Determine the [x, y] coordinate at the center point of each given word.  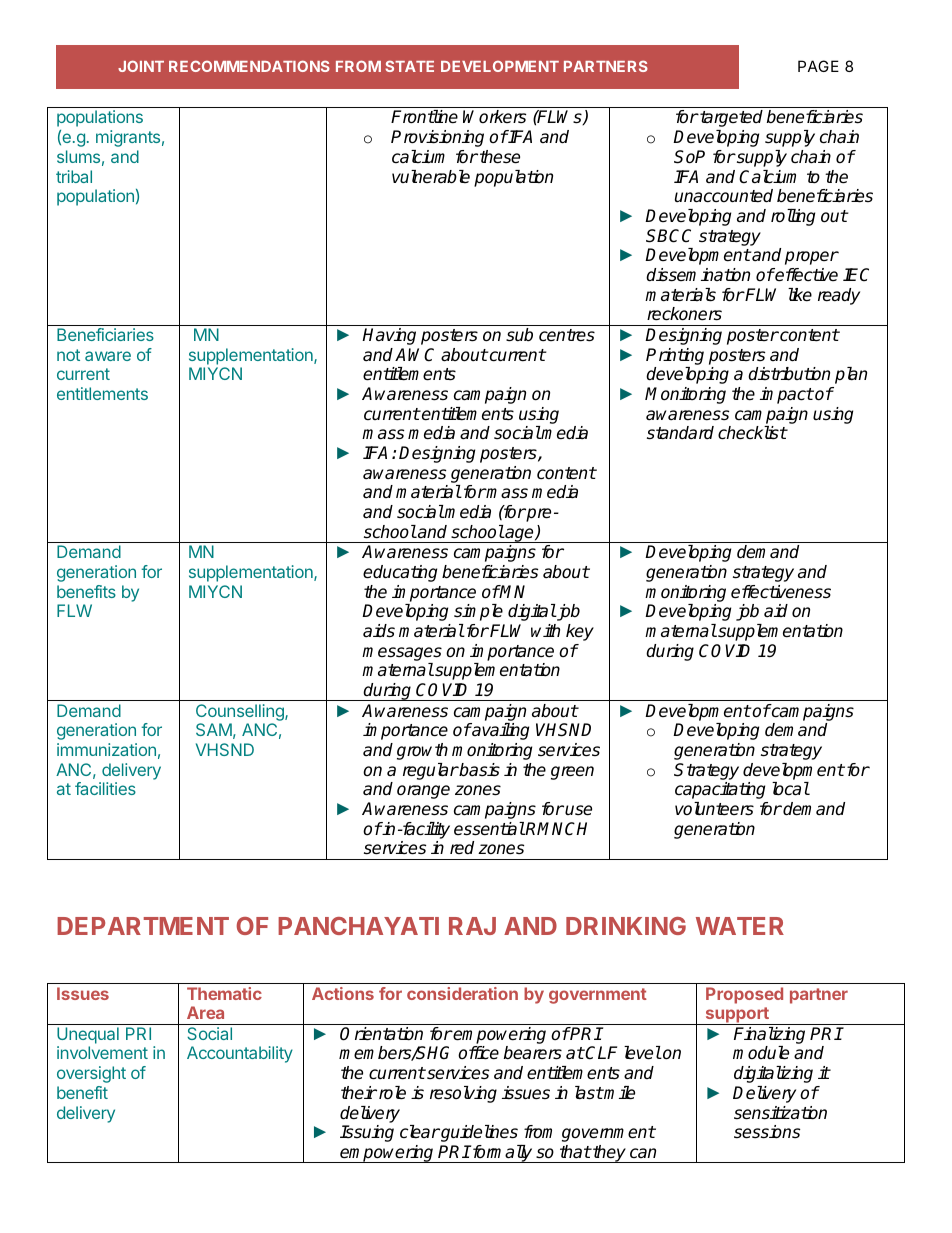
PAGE [818, 66]
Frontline [424, 117]
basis [479, 770]
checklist [752, 433]
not [68, 355]
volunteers [714, 809]
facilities [105, 788]
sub [519, 335]
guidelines [478, 1133]
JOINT [141, 66]
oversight [91, 1074]
